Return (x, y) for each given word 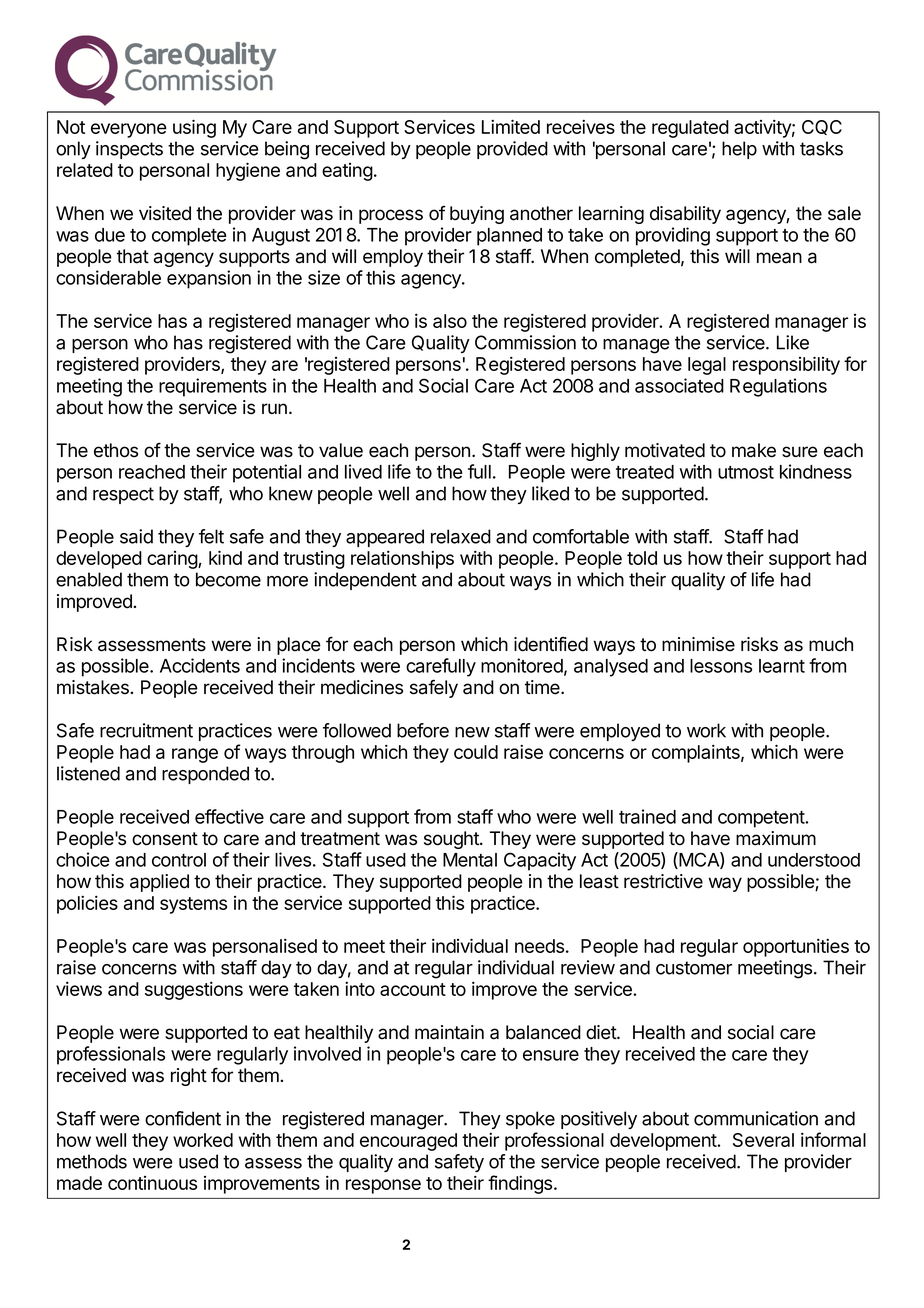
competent (761, 819)
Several (763, 1140)
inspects (129, 150)
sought (452, 840)
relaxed (461, 536)
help (739, 150)
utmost (746, 472)
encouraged (408, 1142)
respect (123, 495)
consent (165, 839)
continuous (152, 1183)
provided (512, 150)
